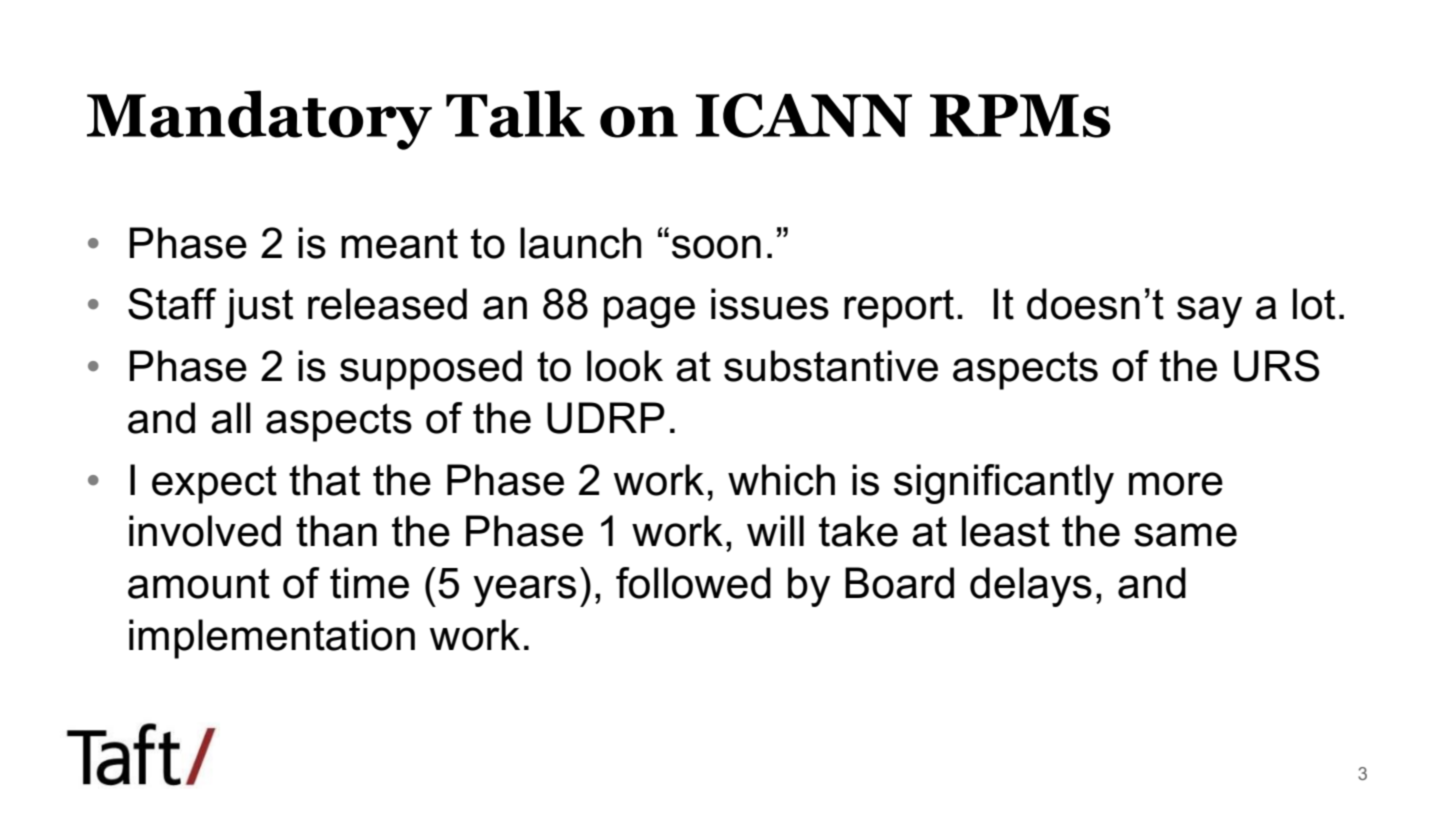 Image resolution: width=1456 pixels, height=819 pixels. What do you see at coordinates (693, 583) in the document?
I see `followed` at bounding box center [693, 583].
